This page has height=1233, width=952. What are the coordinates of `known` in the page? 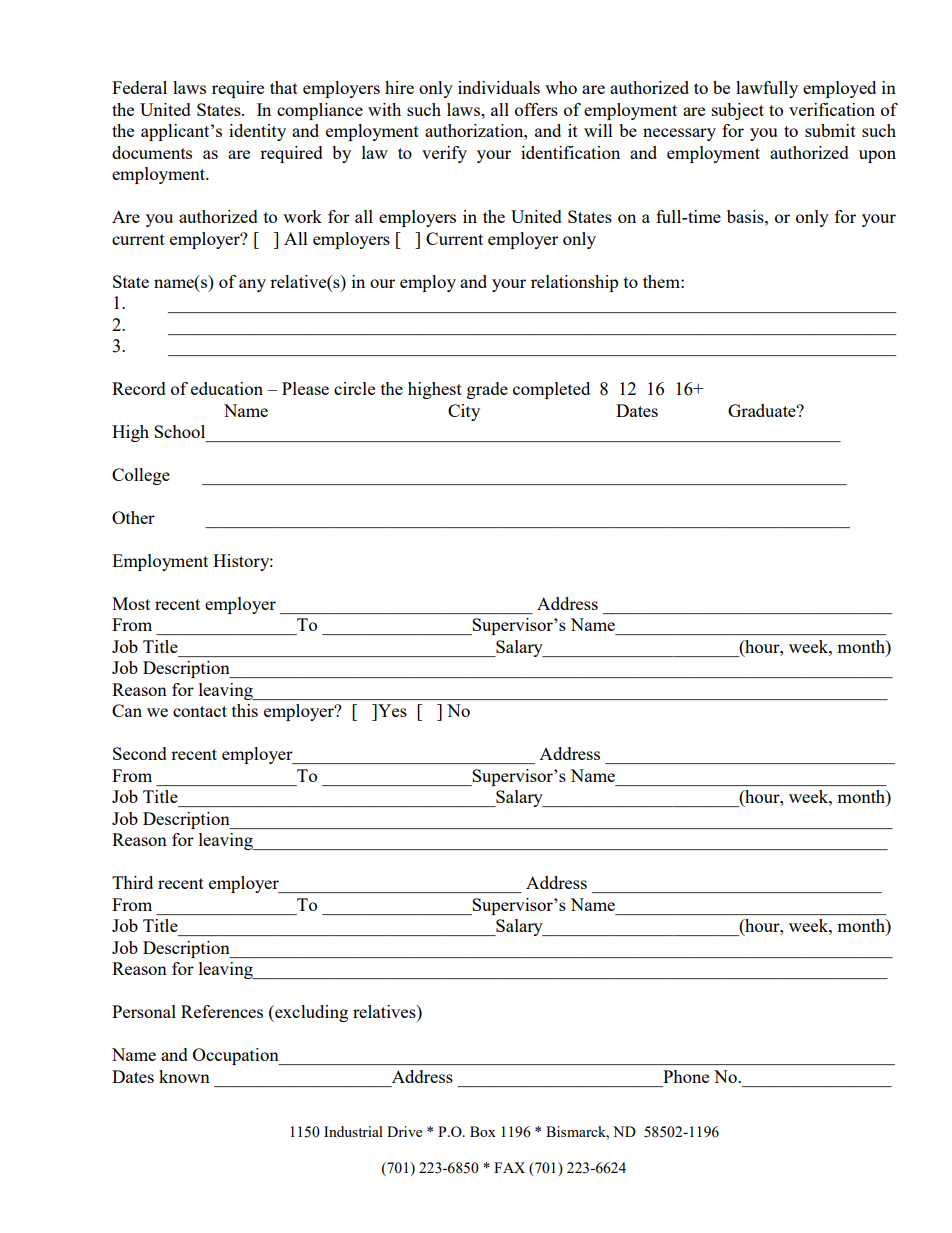 It's located at (184, 1076).
